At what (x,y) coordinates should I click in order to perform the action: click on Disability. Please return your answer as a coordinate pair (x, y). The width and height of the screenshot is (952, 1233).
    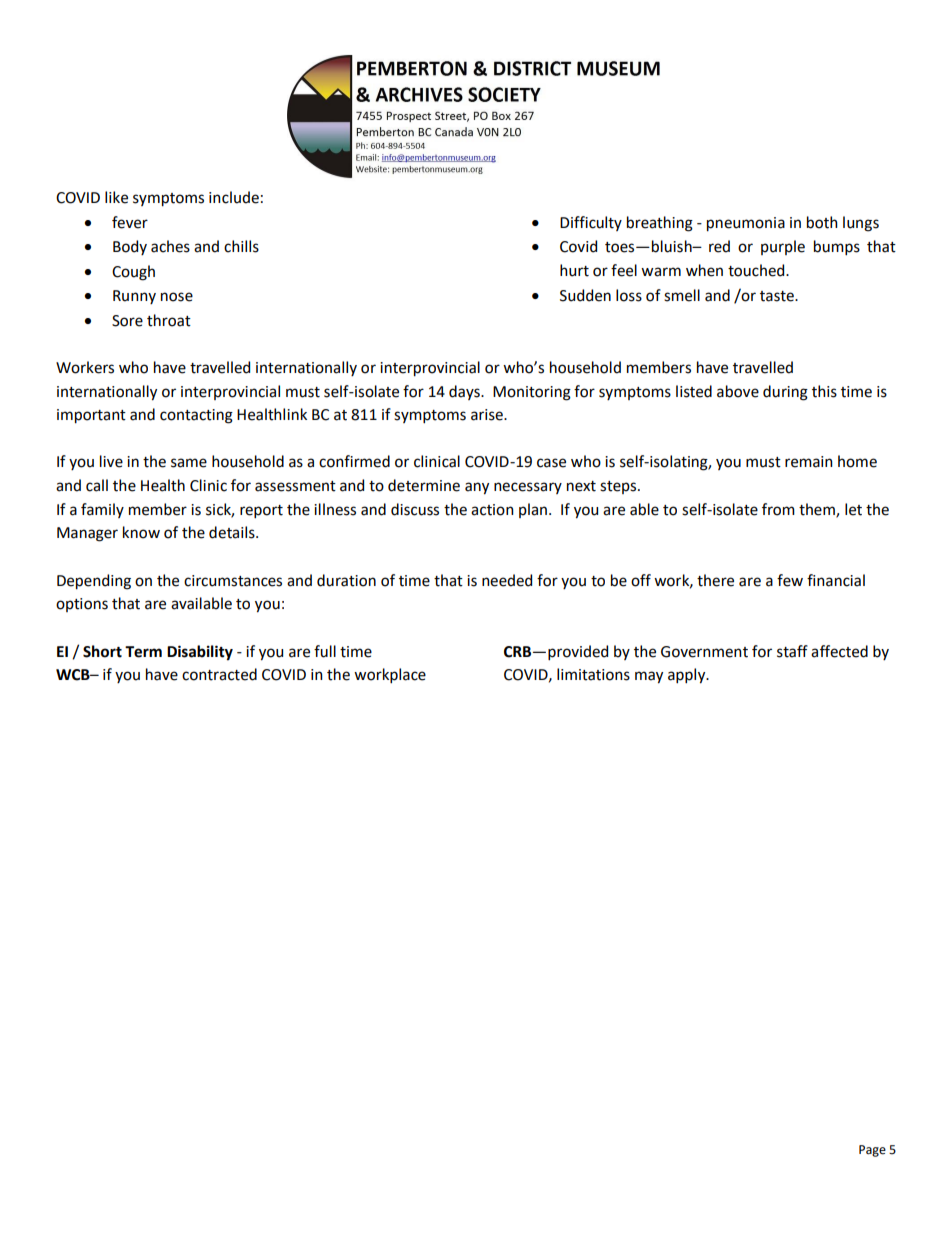
    Looking at the image, I should click on (200, 653).
